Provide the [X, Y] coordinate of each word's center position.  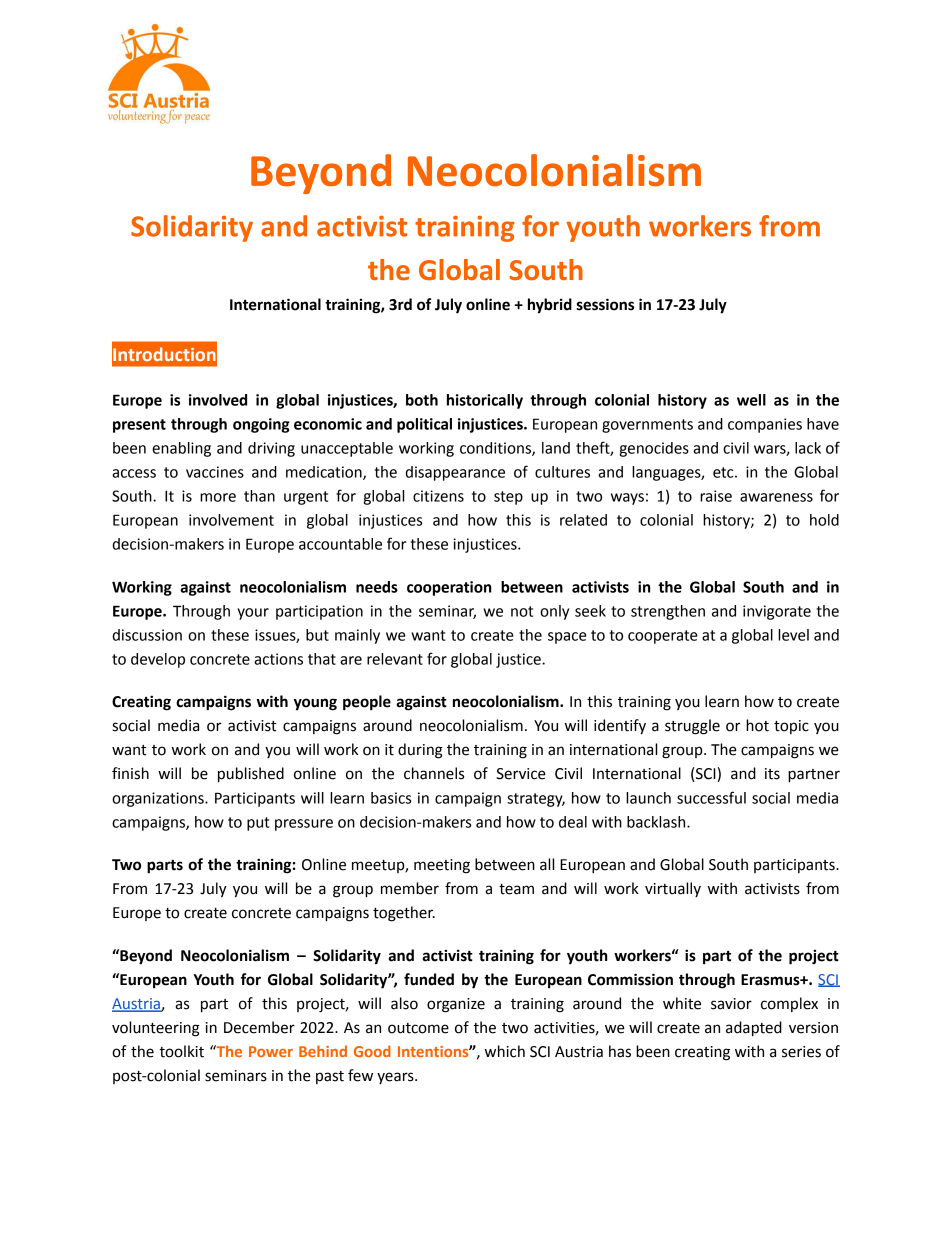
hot [757, 725]
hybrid [550, 306]
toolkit [181, 1051]
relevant [395, 659]
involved [218, 400]
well [751, 400]
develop [158, 660]
